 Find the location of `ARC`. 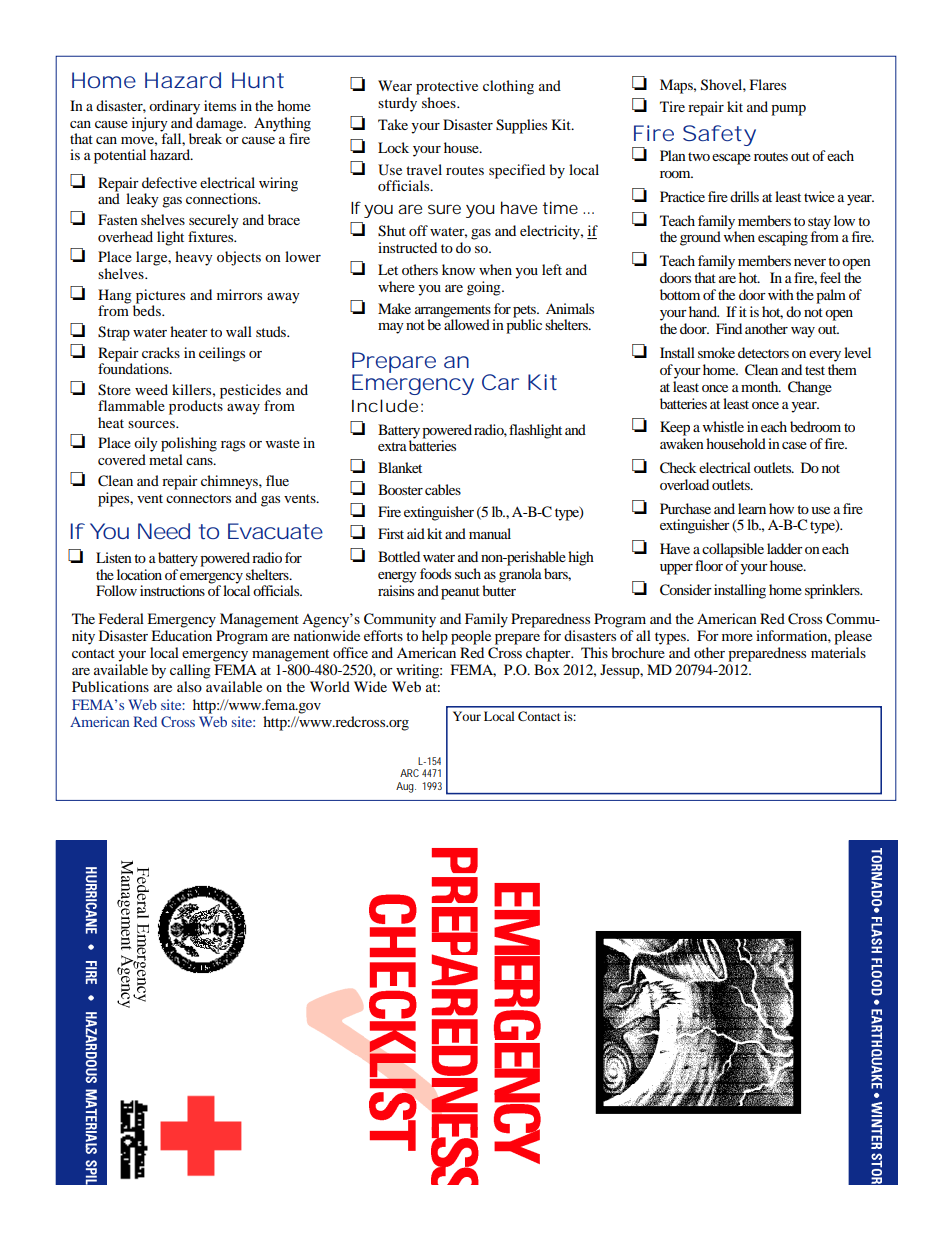

ARC is located at coordinates (409, 773).
